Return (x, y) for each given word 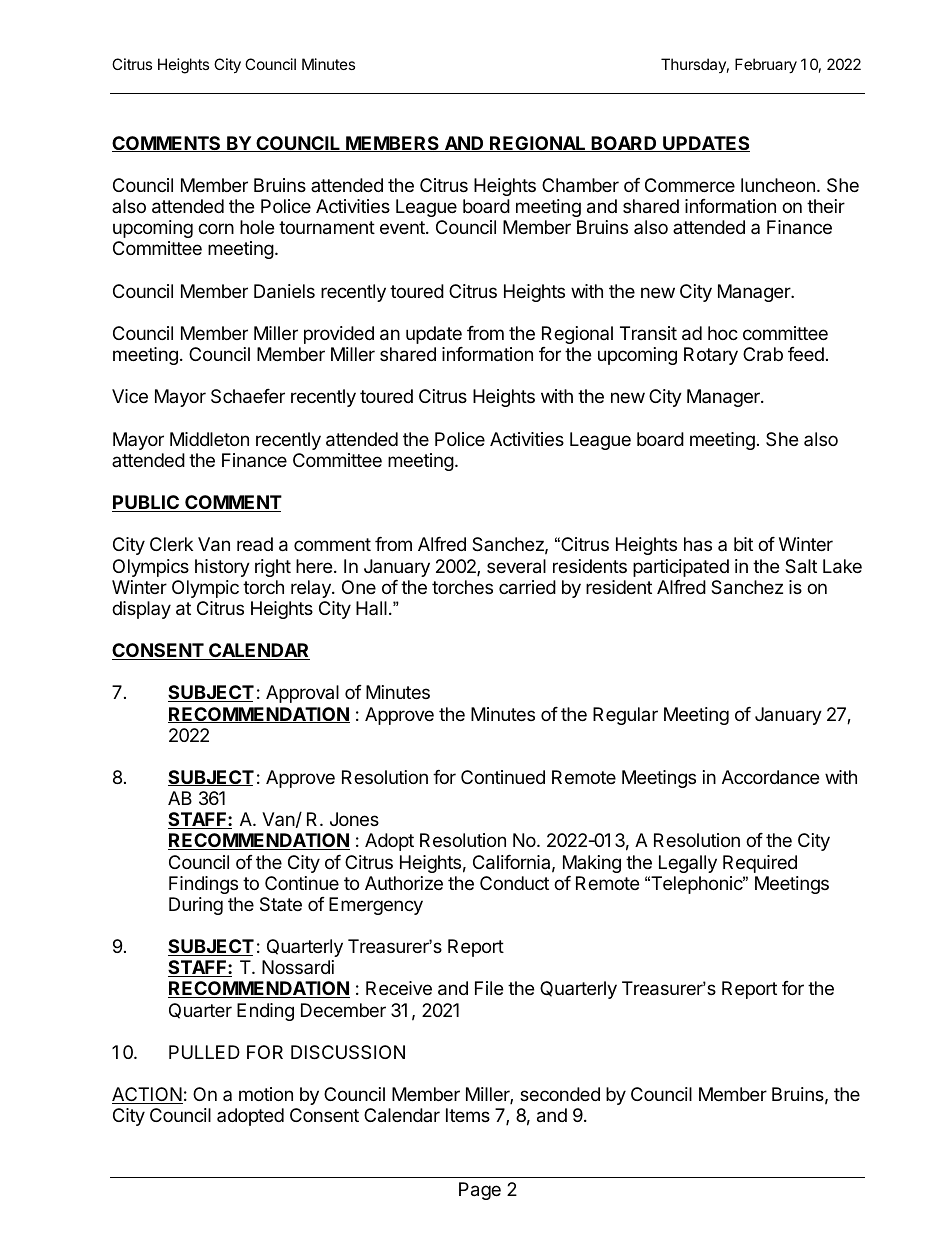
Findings (203, 885)
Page (480, 1191)
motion (266, 1094)
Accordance (770, 777)
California (511, 862)
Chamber (580, 185)
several (516, 566)
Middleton (209, 439)
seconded (560, 1094)
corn (216, 228)
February (766, 66)
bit (743, 544)
